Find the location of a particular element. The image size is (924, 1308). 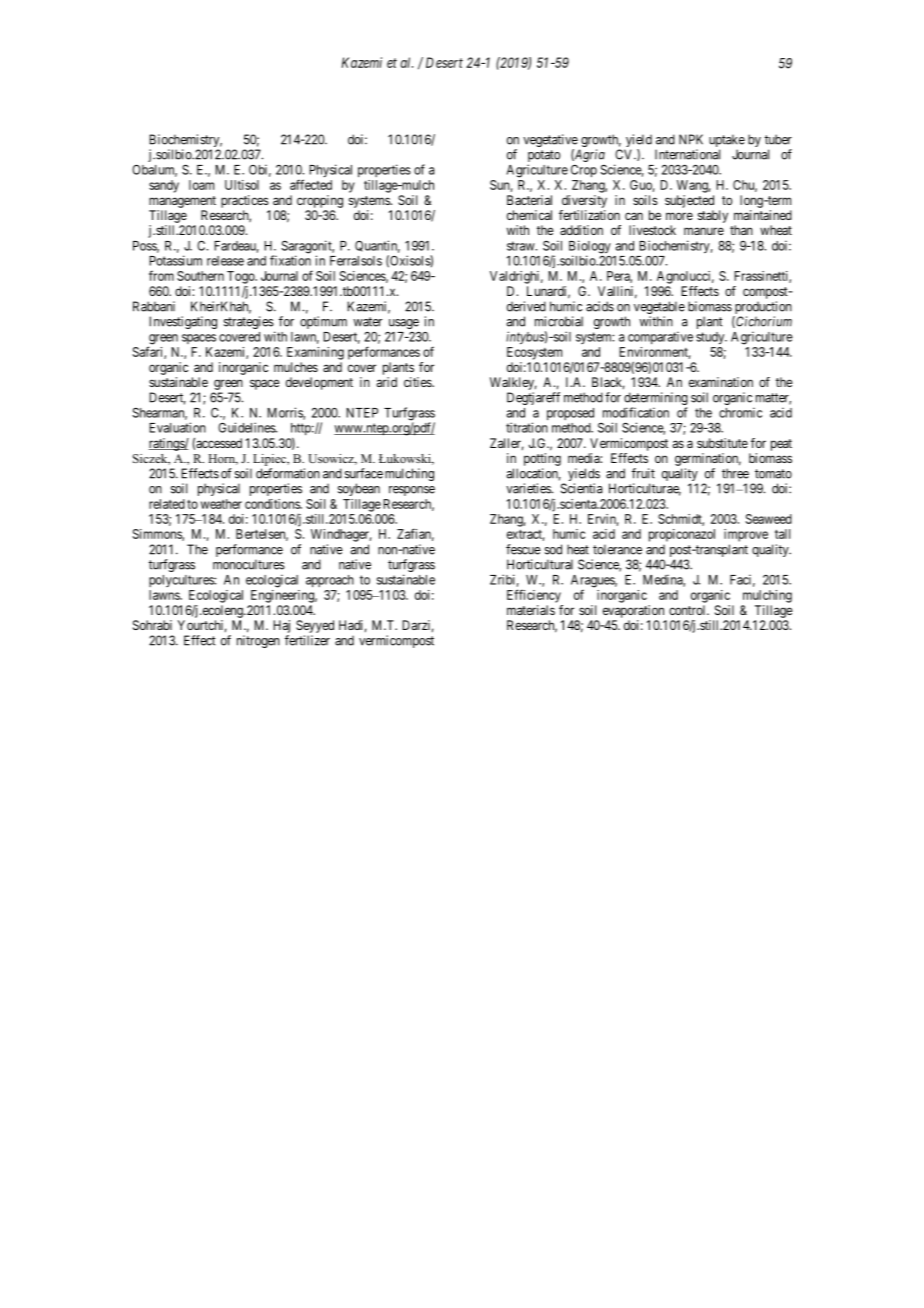

potting is located at coordinates (542, 459).
